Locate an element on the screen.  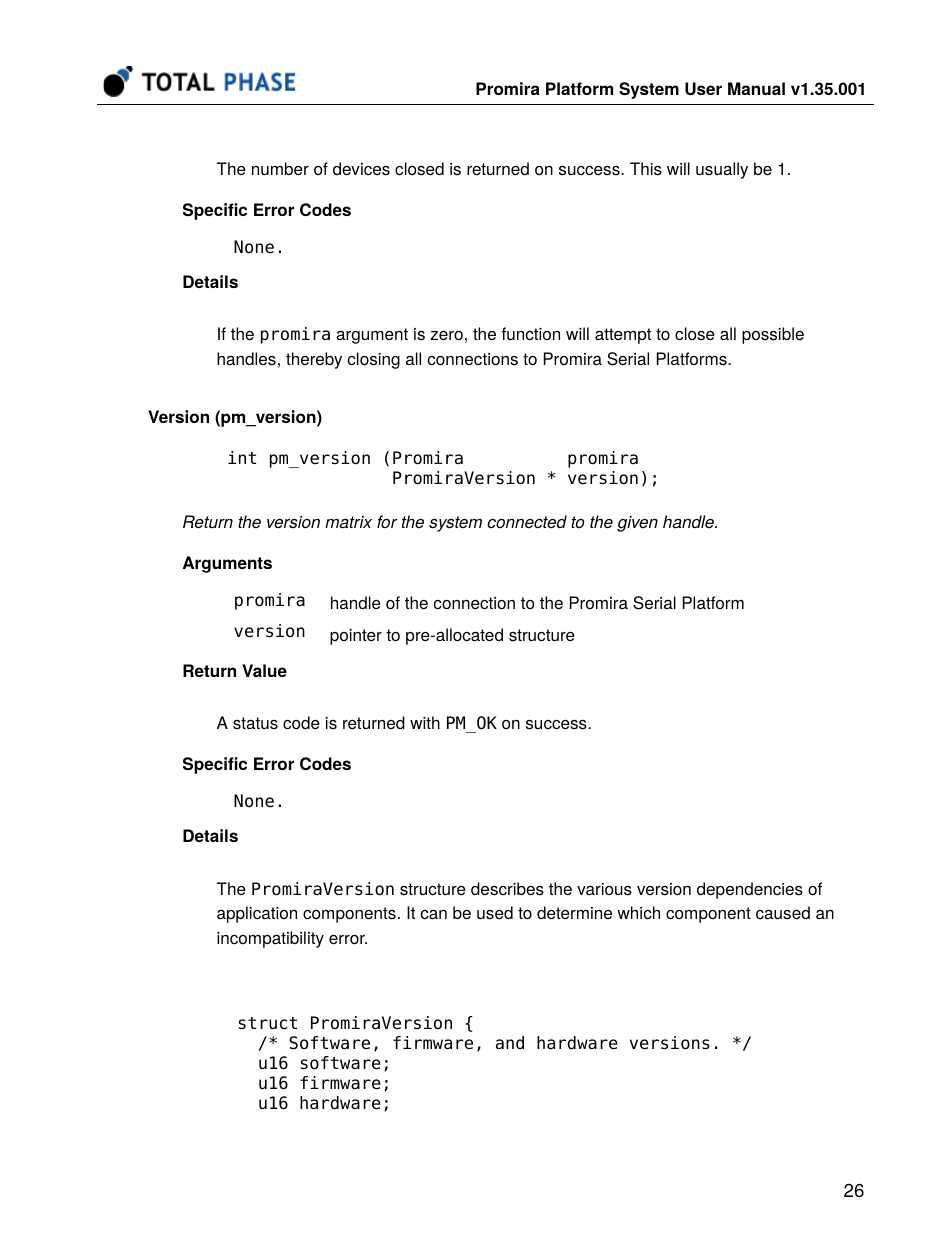
matrix is located at coordinates (348, 522).
